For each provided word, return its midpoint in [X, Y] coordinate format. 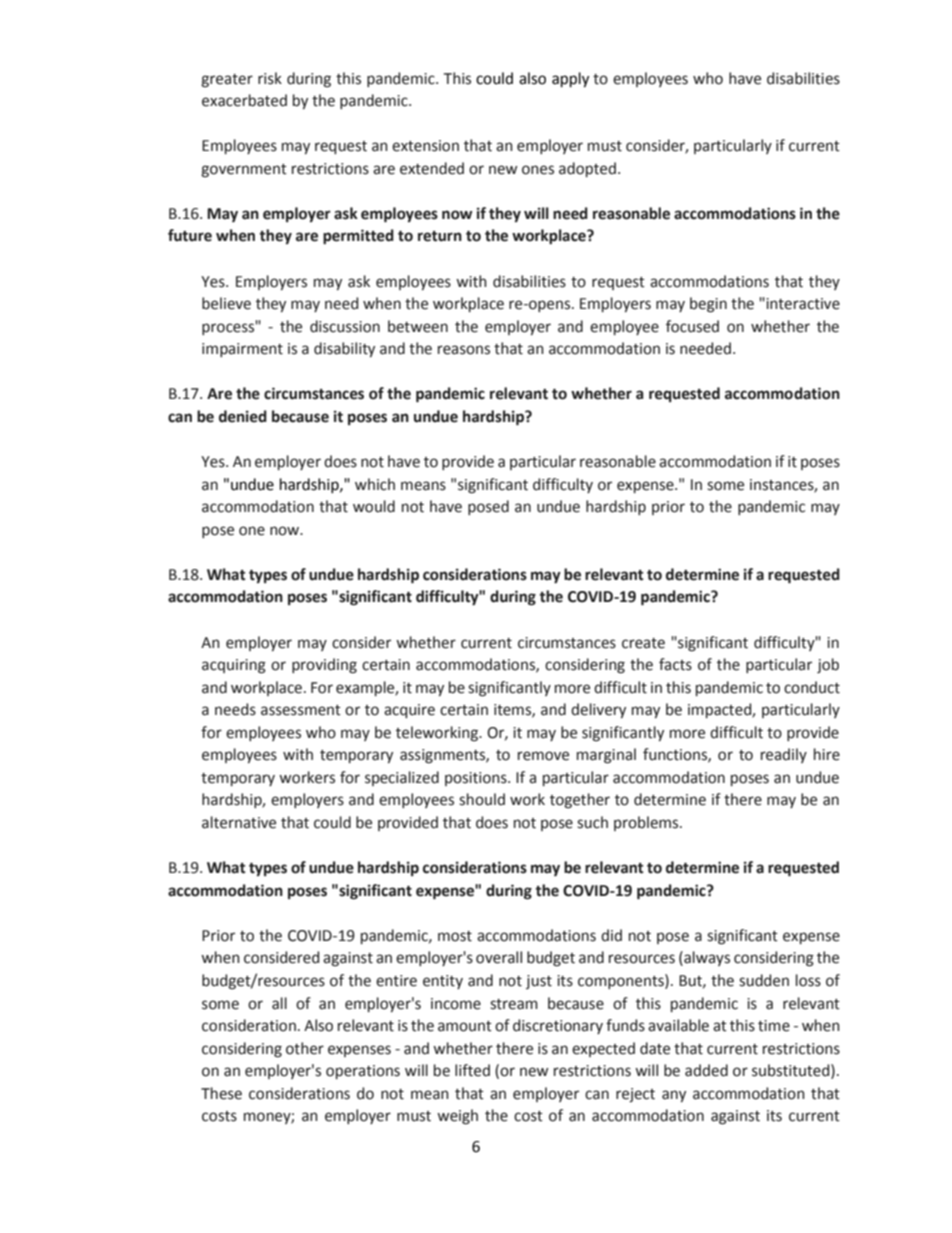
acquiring [234, 666]
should [482, 799]
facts [675, 664]
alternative [239, 822]
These [221, 1093]
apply [570, 80]
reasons [464, 350]
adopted [587, 169]
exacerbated [244, 100]
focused [692, 326]
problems [647, 823]
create [643, 643]
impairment [242, 350]
